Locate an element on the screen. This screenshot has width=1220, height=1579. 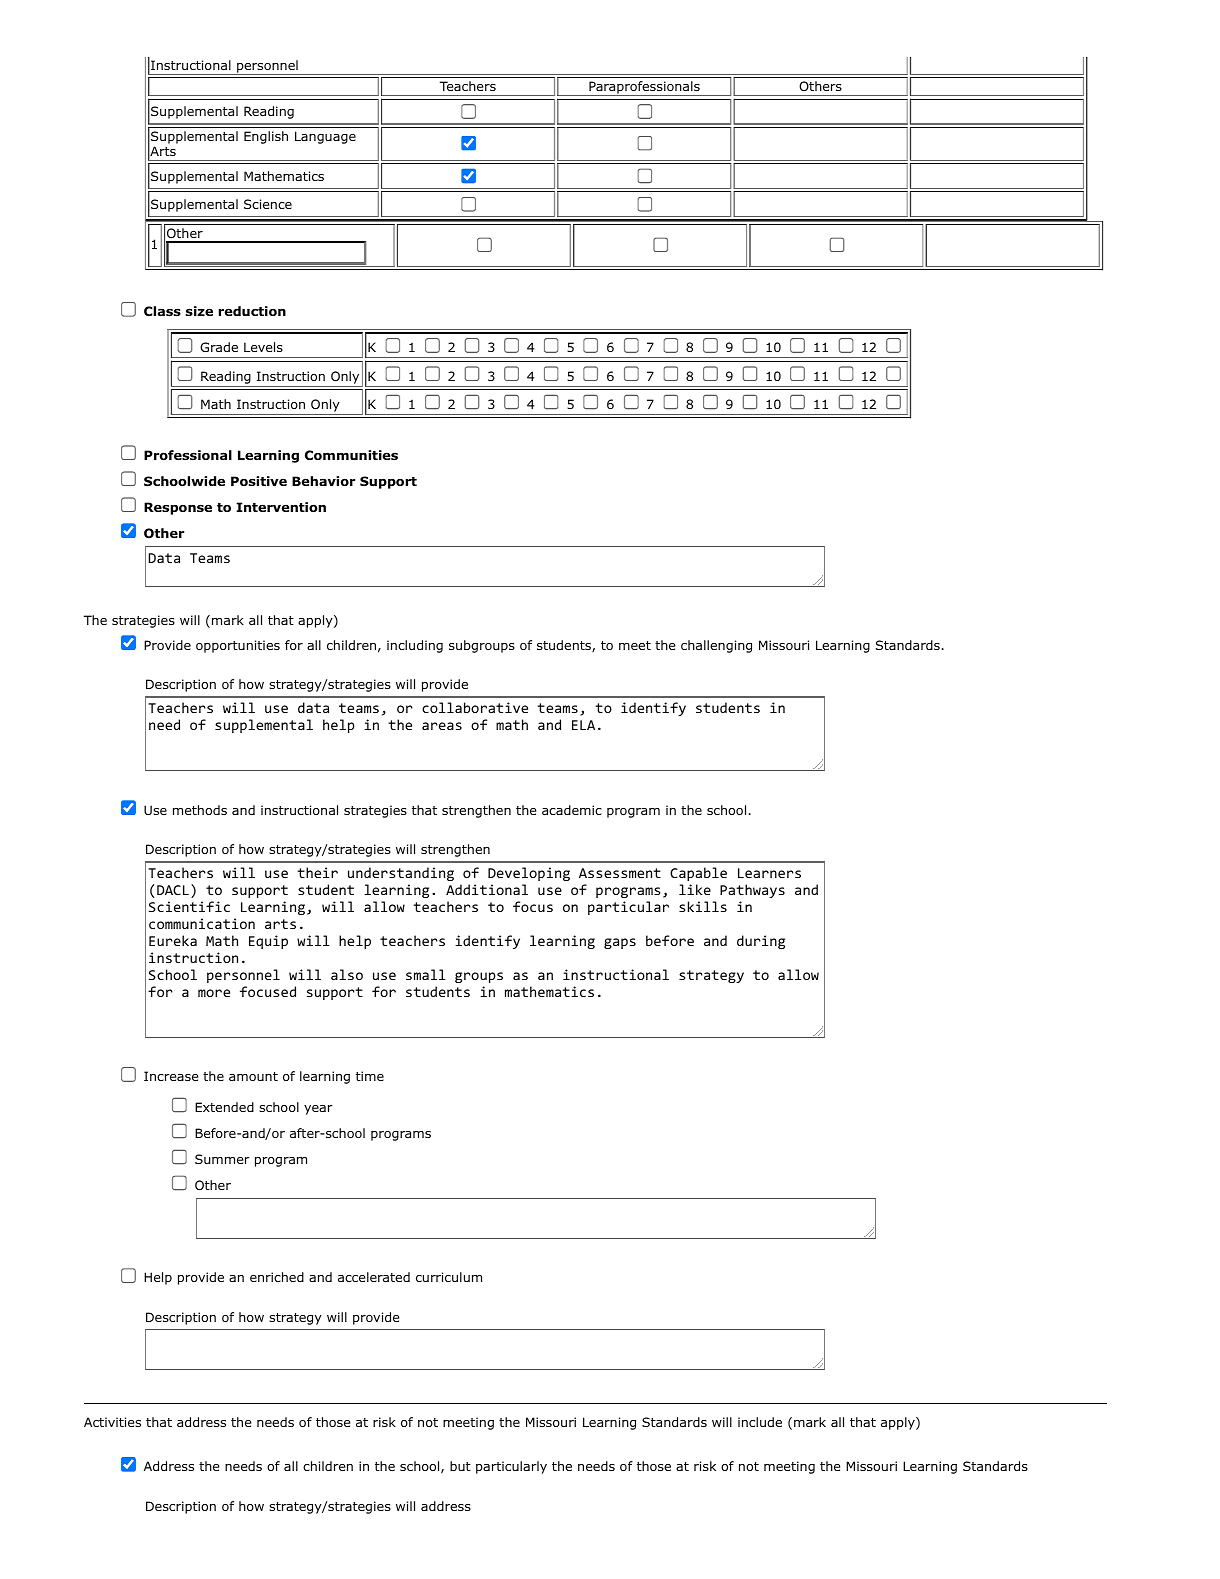
English is located at coordinates (266, 137).
